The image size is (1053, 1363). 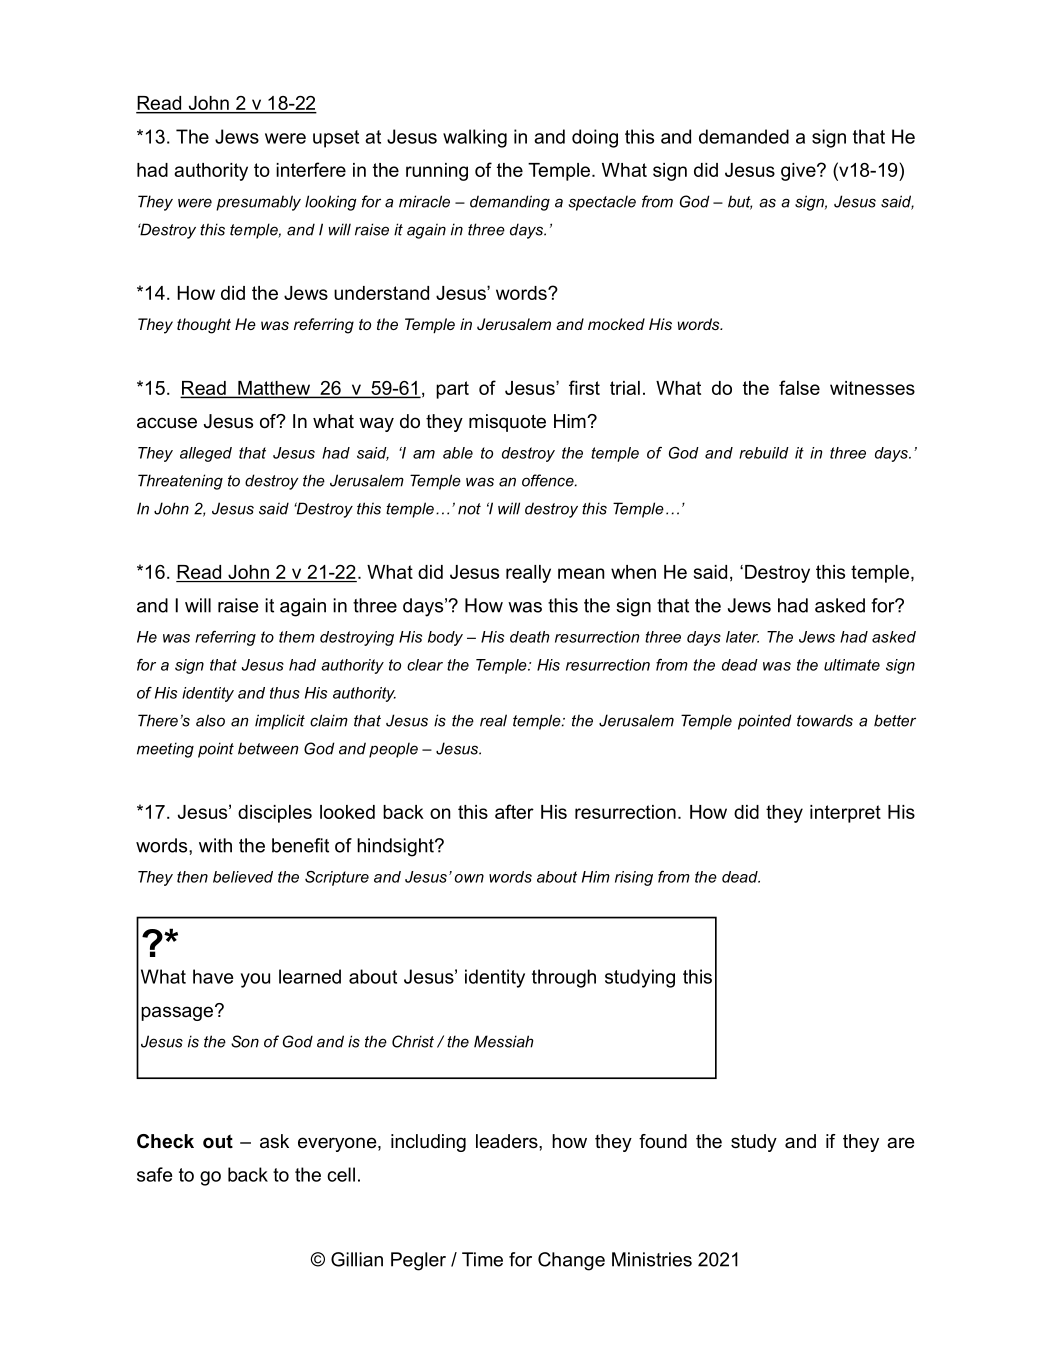 I want to click on safe, so click(x=154, y=1174).
